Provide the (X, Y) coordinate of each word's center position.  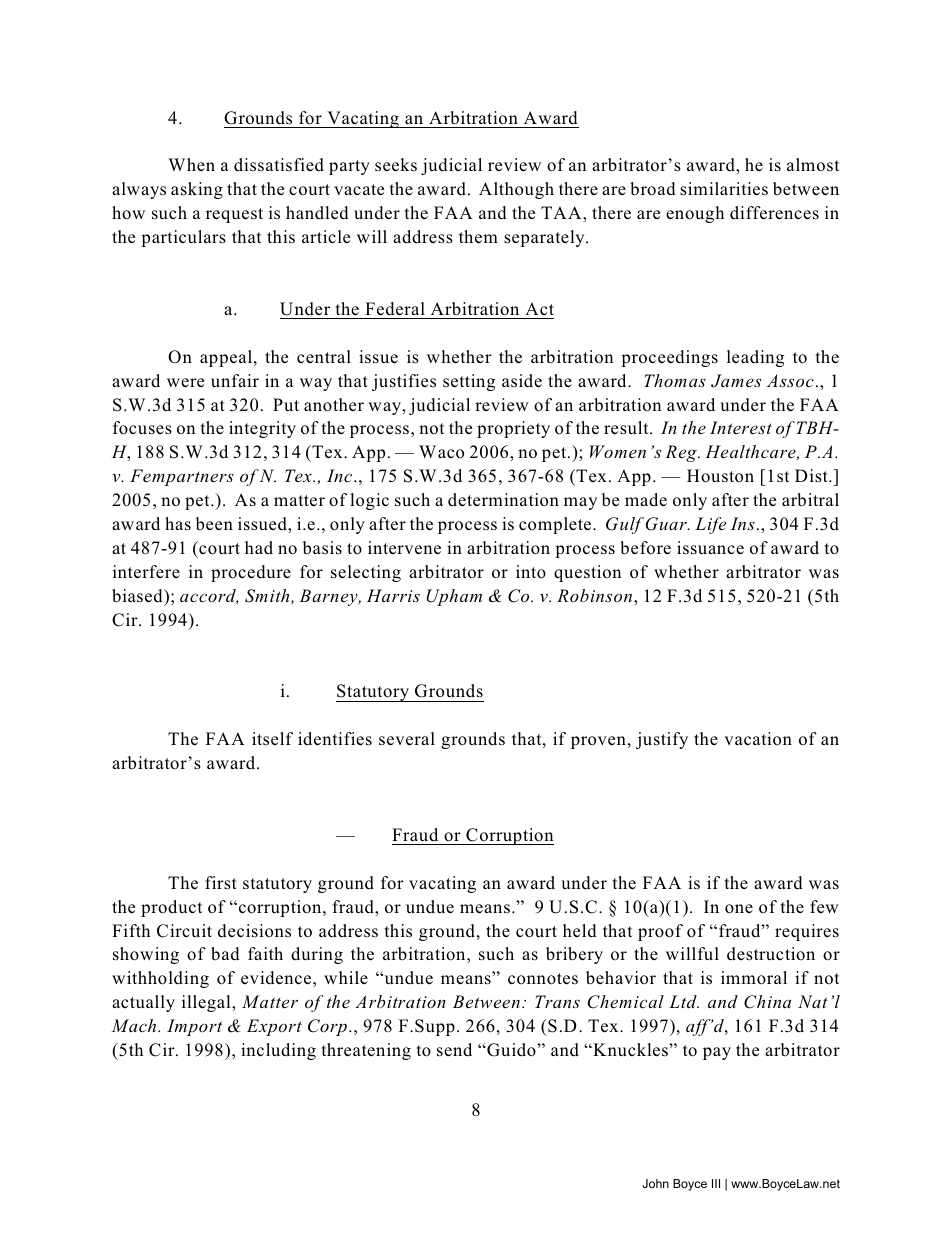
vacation (758, 739)
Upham (454, 597)
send (454, 1050)
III (716, 1183)
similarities (724, 189)
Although (516, 190)
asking (197, 190)
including (278, 1051)
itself (272, 739)
